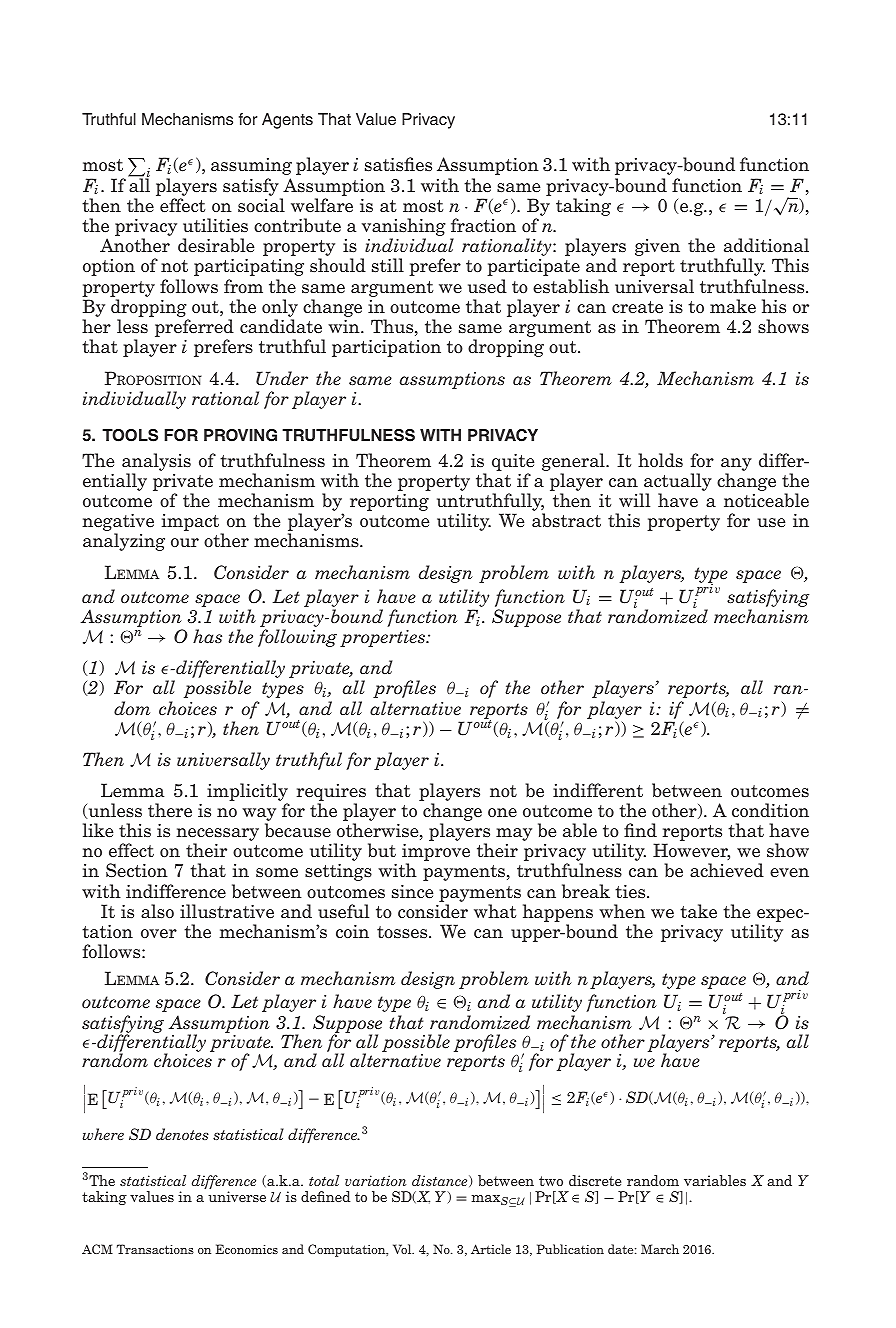 The height and width of the screenshot is (1328, 896). I want to click on has, so click(207, 636).
